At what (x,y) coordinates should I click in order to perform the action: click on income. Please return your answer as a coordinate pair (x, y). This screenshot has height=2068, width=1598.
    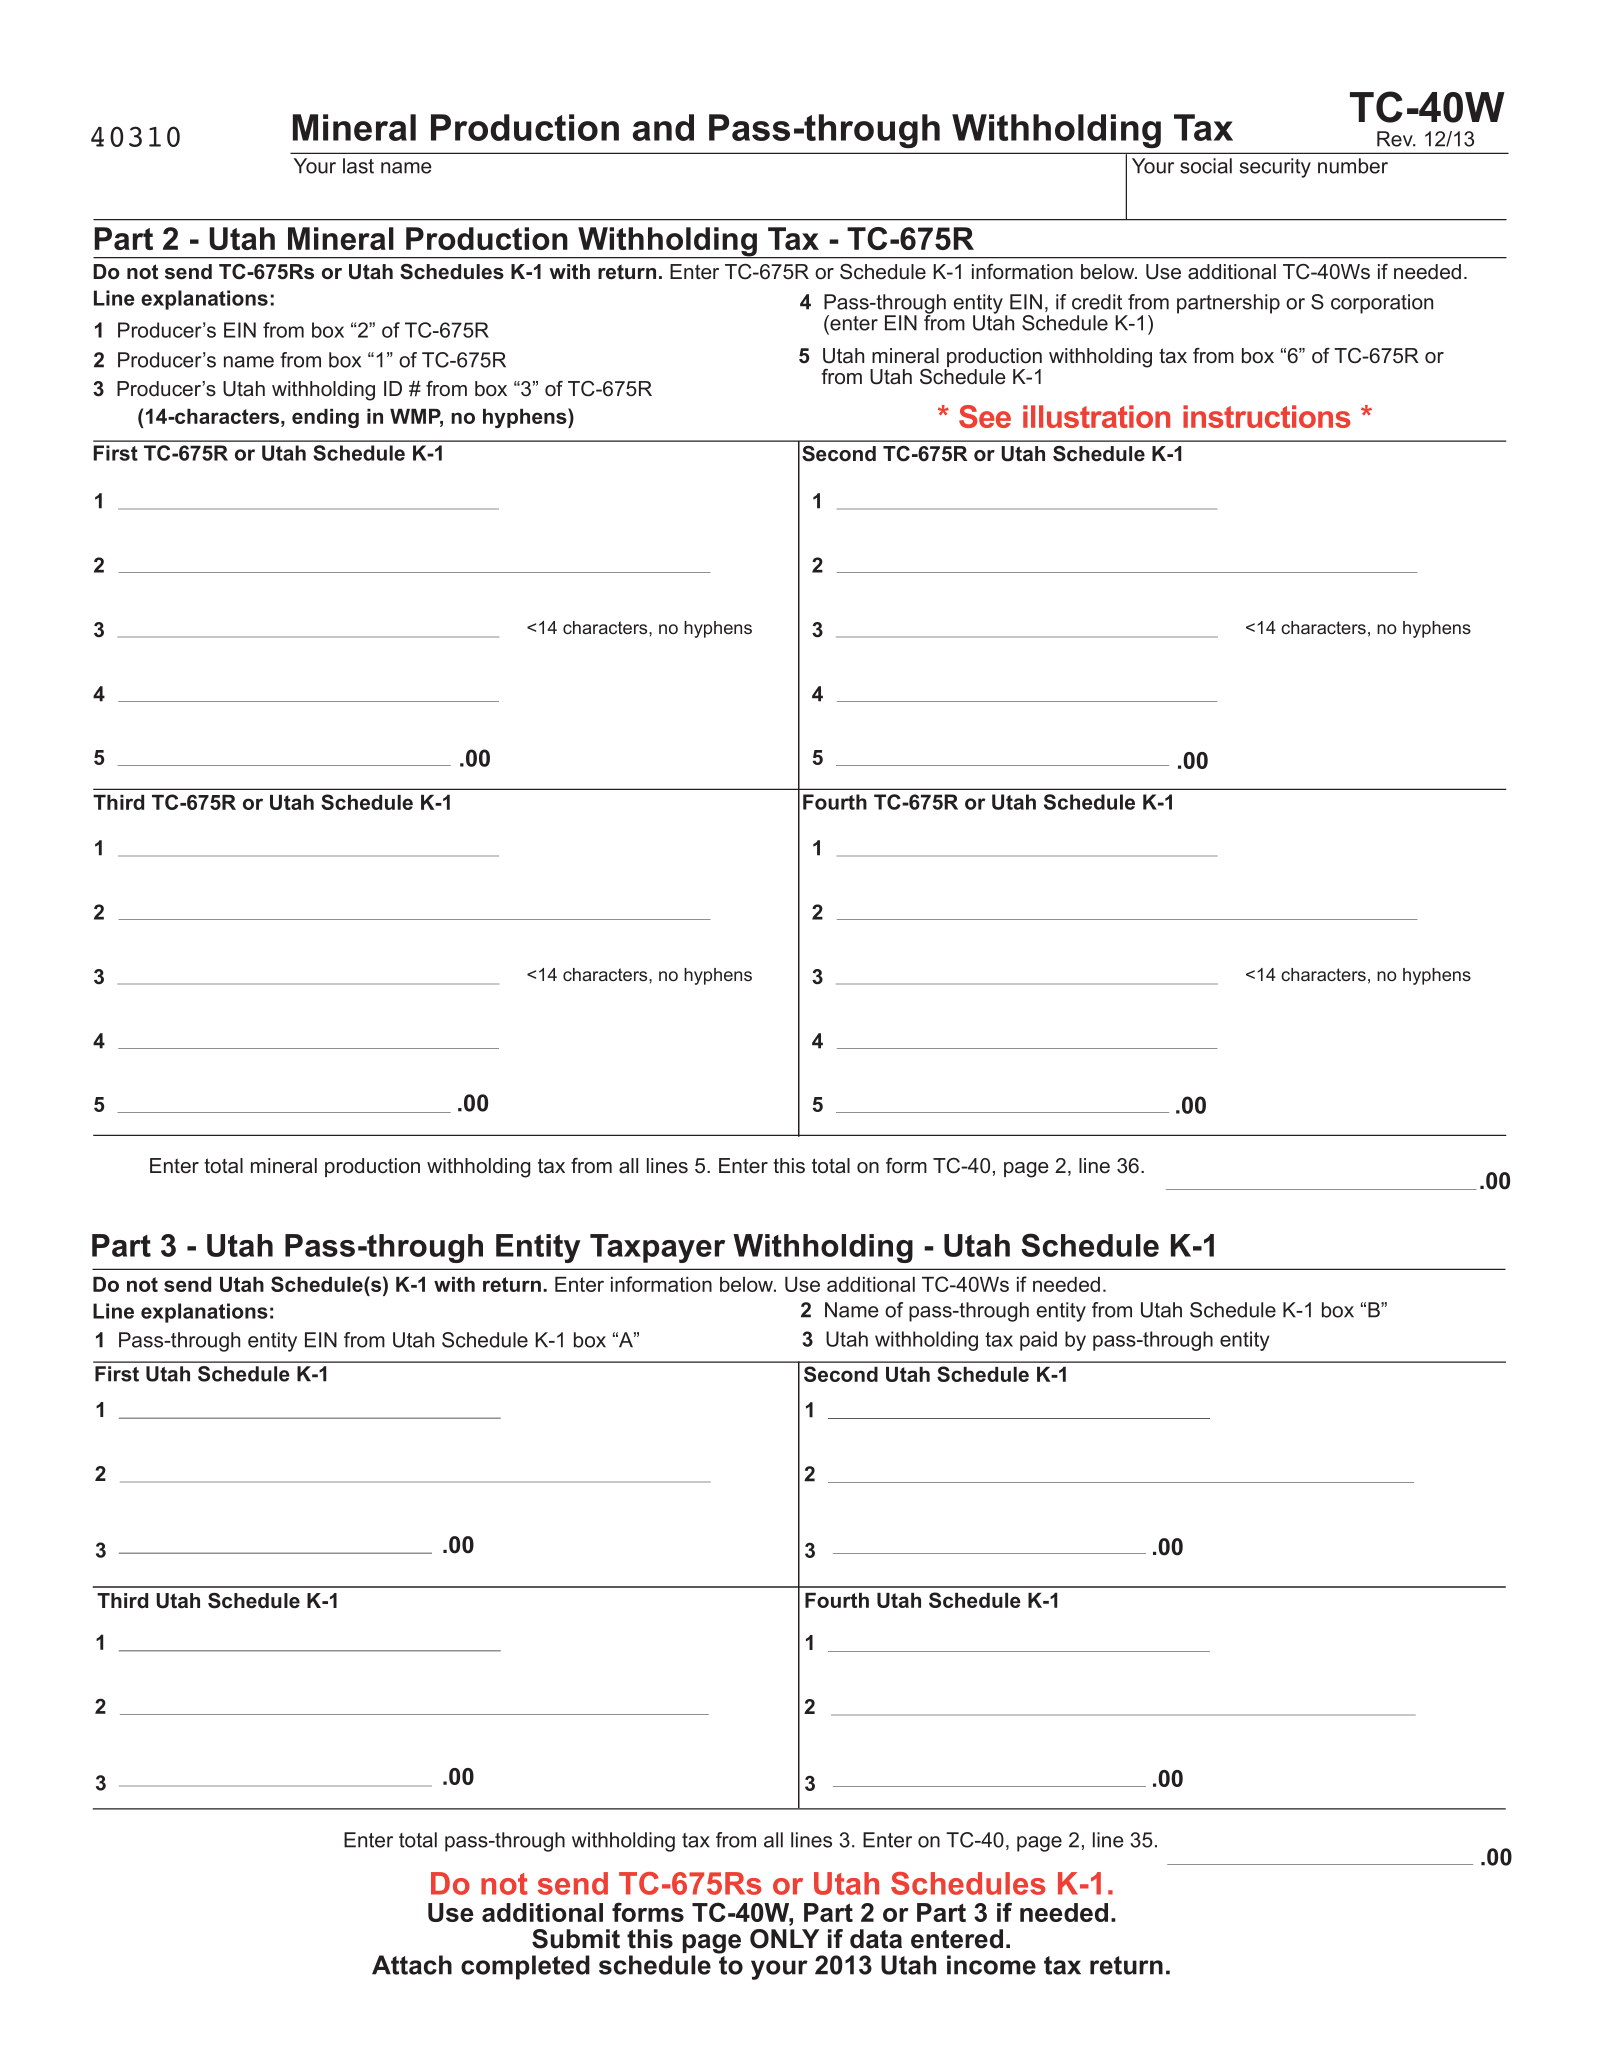
    Looking at the image, I should click on (991, 1965).
